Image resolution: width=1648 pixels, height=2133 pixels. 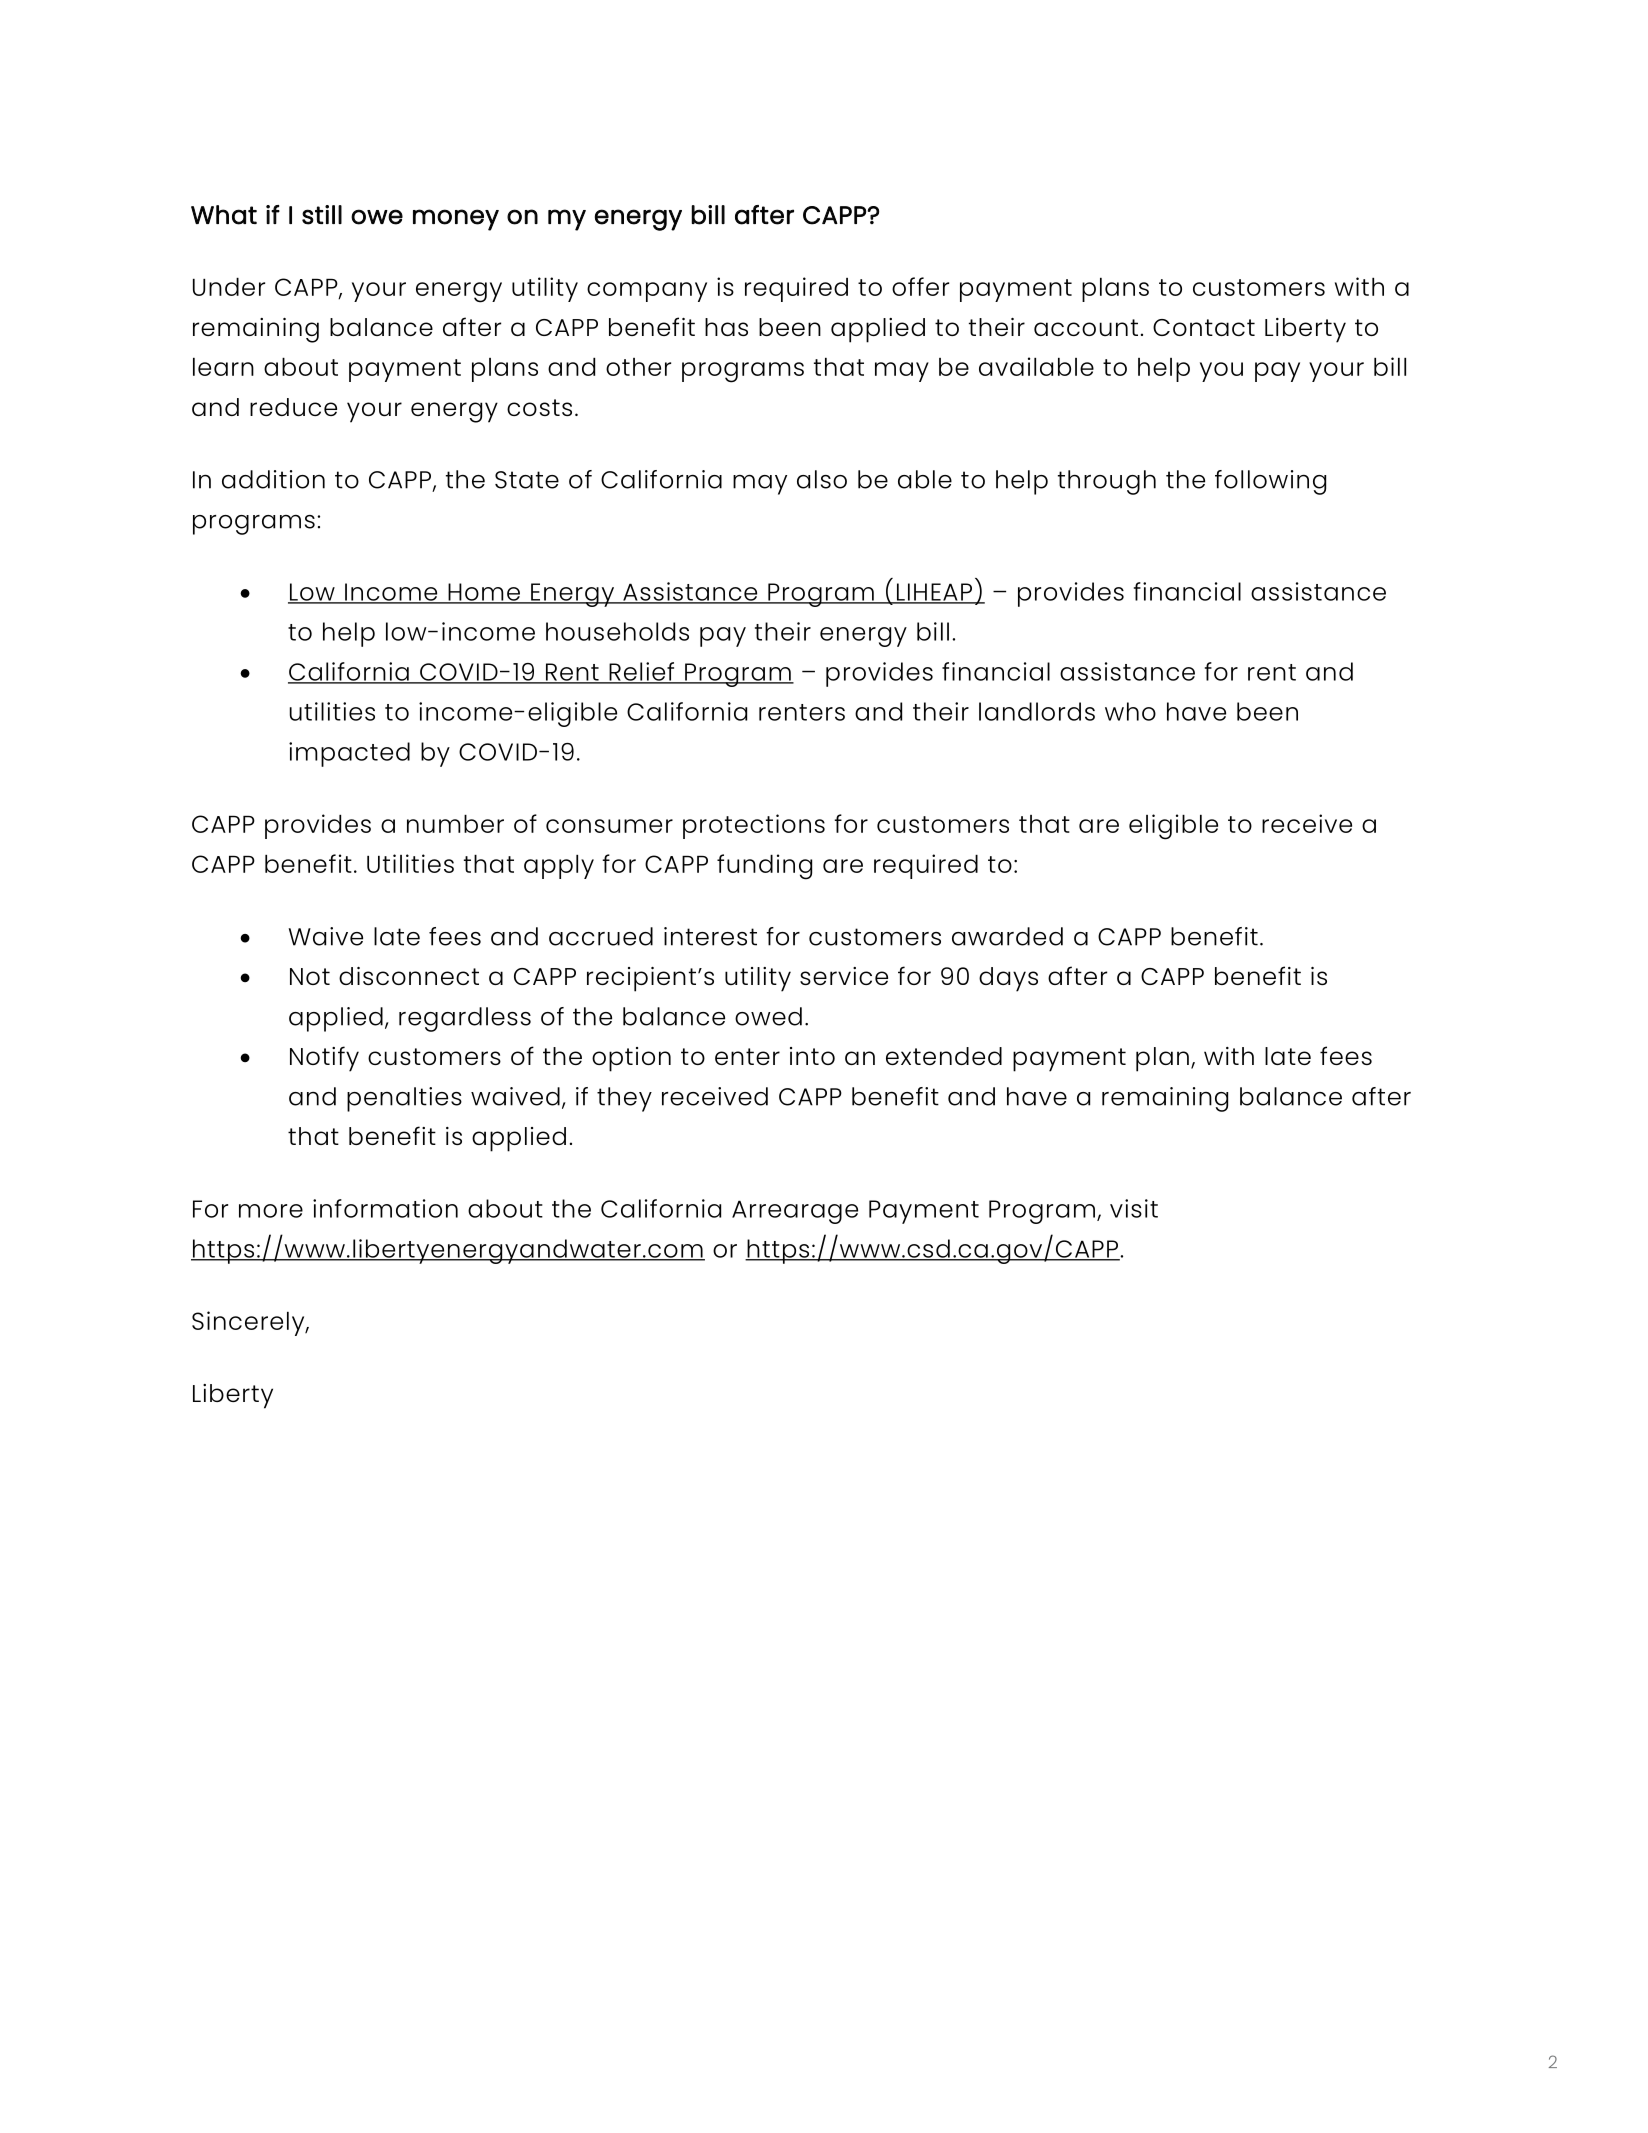 I want to click on through, so click(x=1107, y=482).
